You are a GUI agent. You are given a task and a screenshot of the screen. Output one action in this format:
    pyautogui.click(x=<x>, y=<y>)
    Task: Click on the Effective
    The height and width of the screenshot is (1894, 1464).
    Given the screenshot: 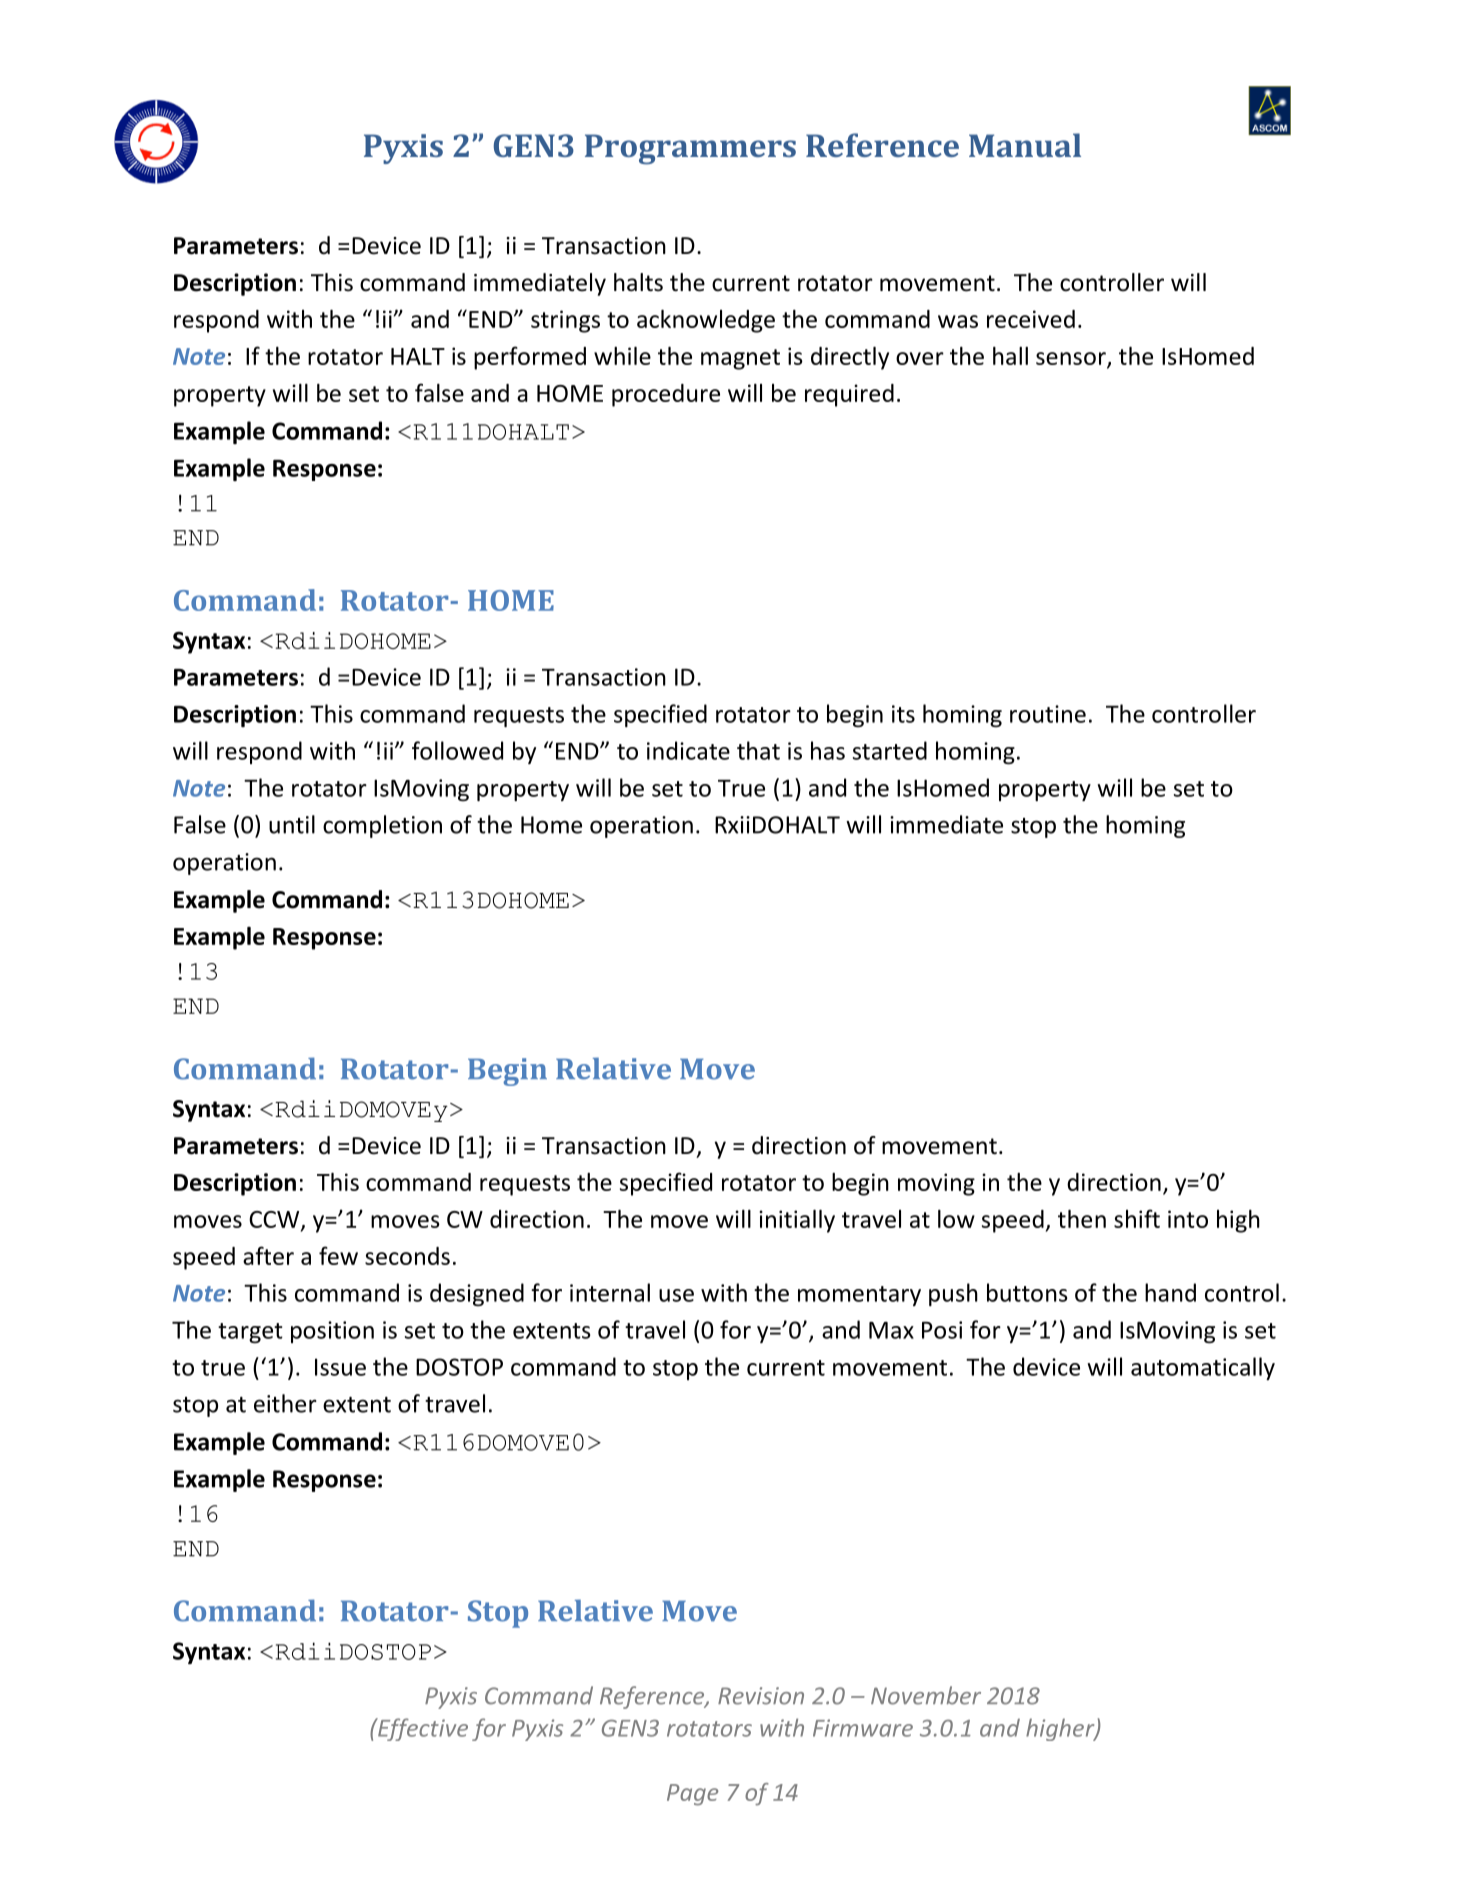 What is the action you would take?
    pyautogui.click(x=422, y=1729)
